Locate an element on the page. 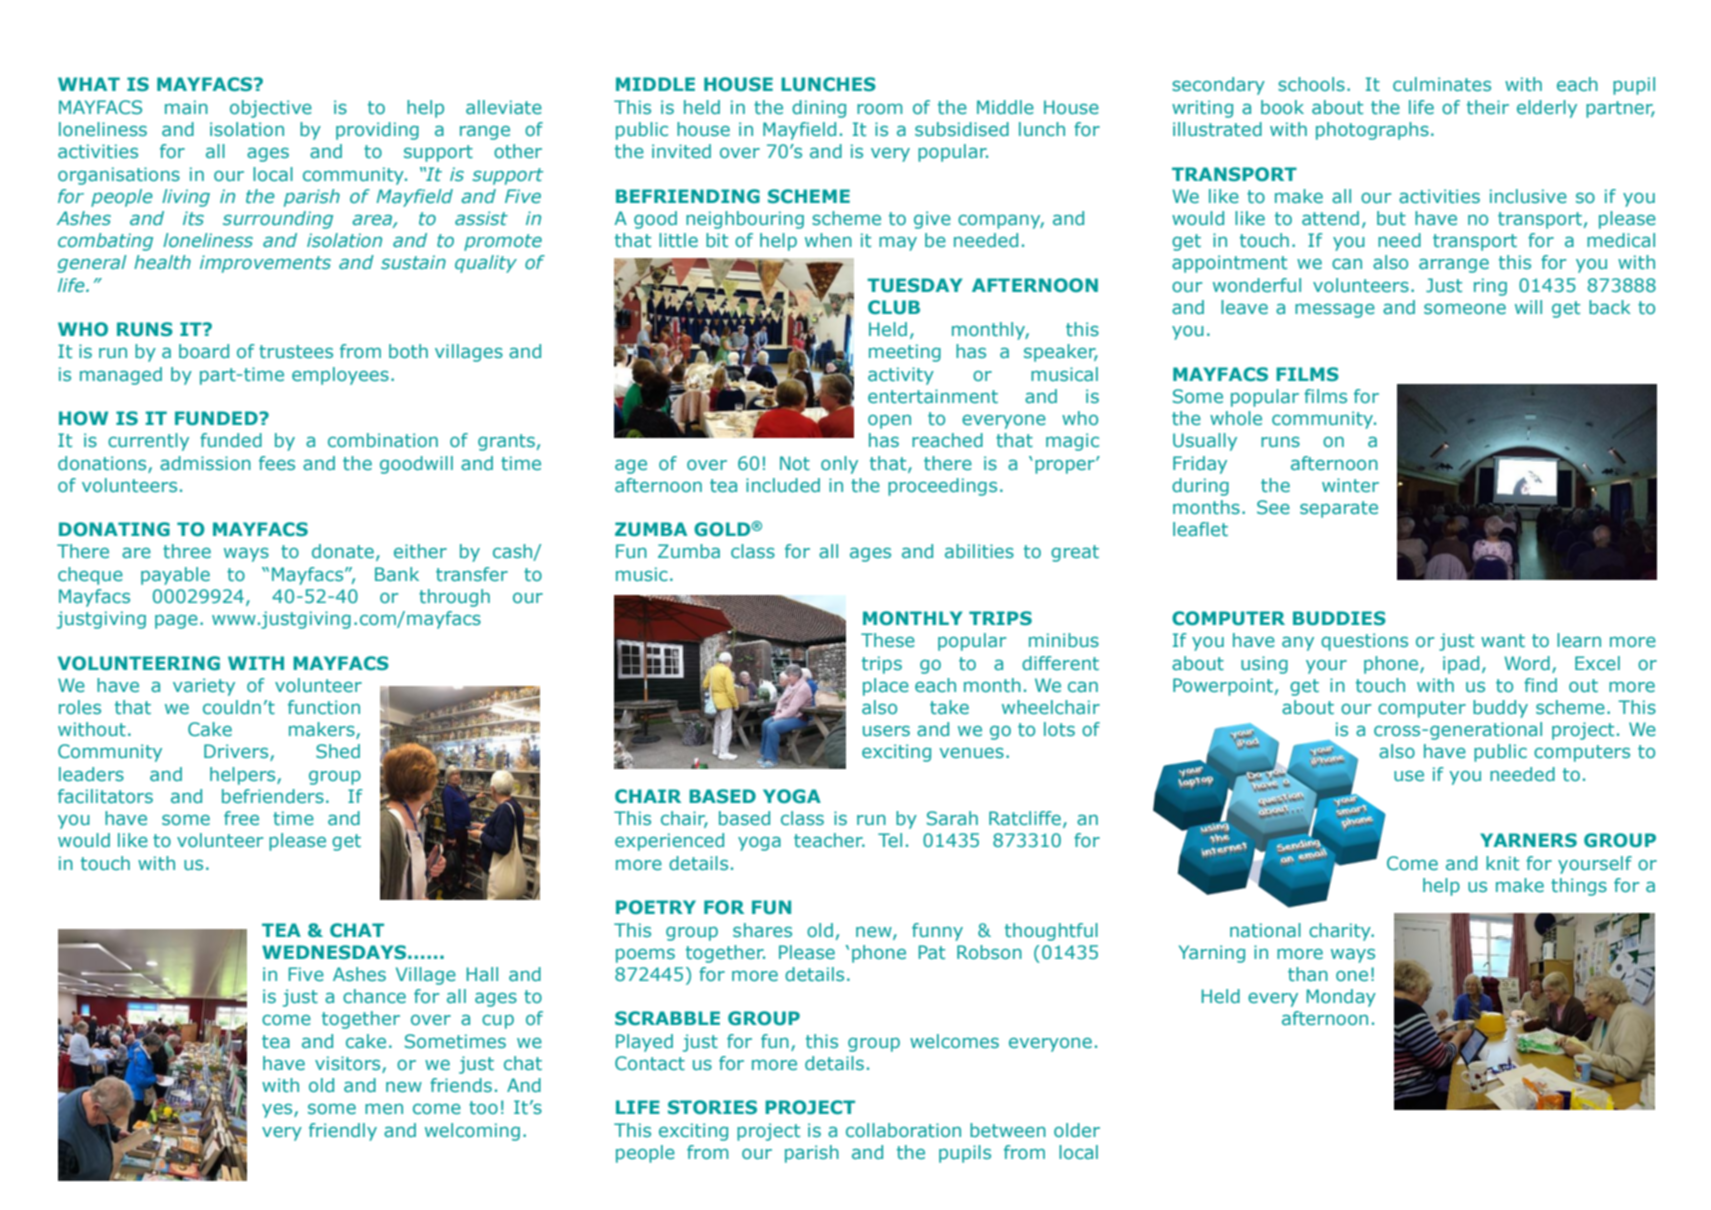  These is located at coordinates (888, 640).
